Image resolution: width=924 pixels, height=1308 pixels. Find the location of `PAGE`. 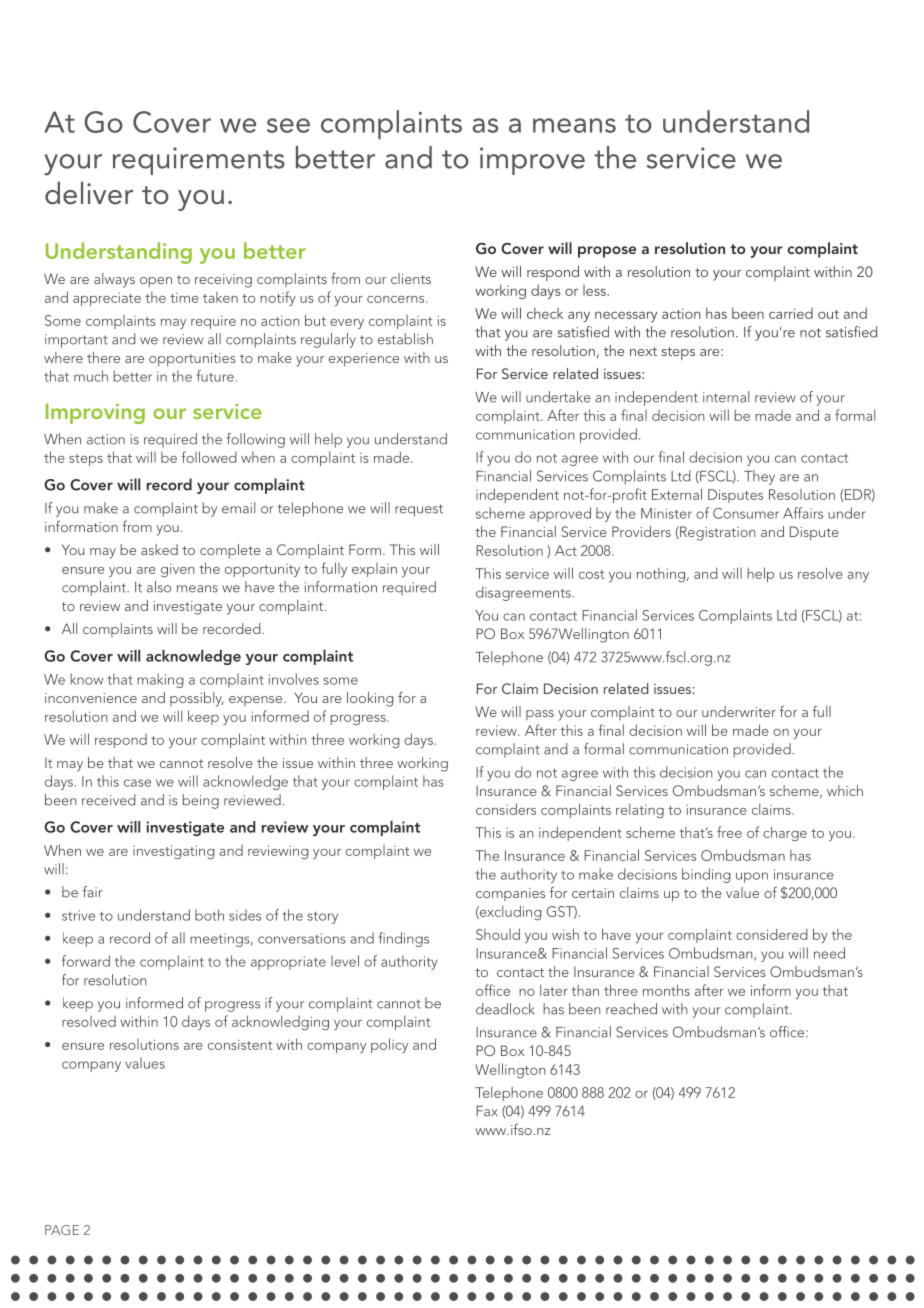

PAGE is located at coordinates (62, 1230).
